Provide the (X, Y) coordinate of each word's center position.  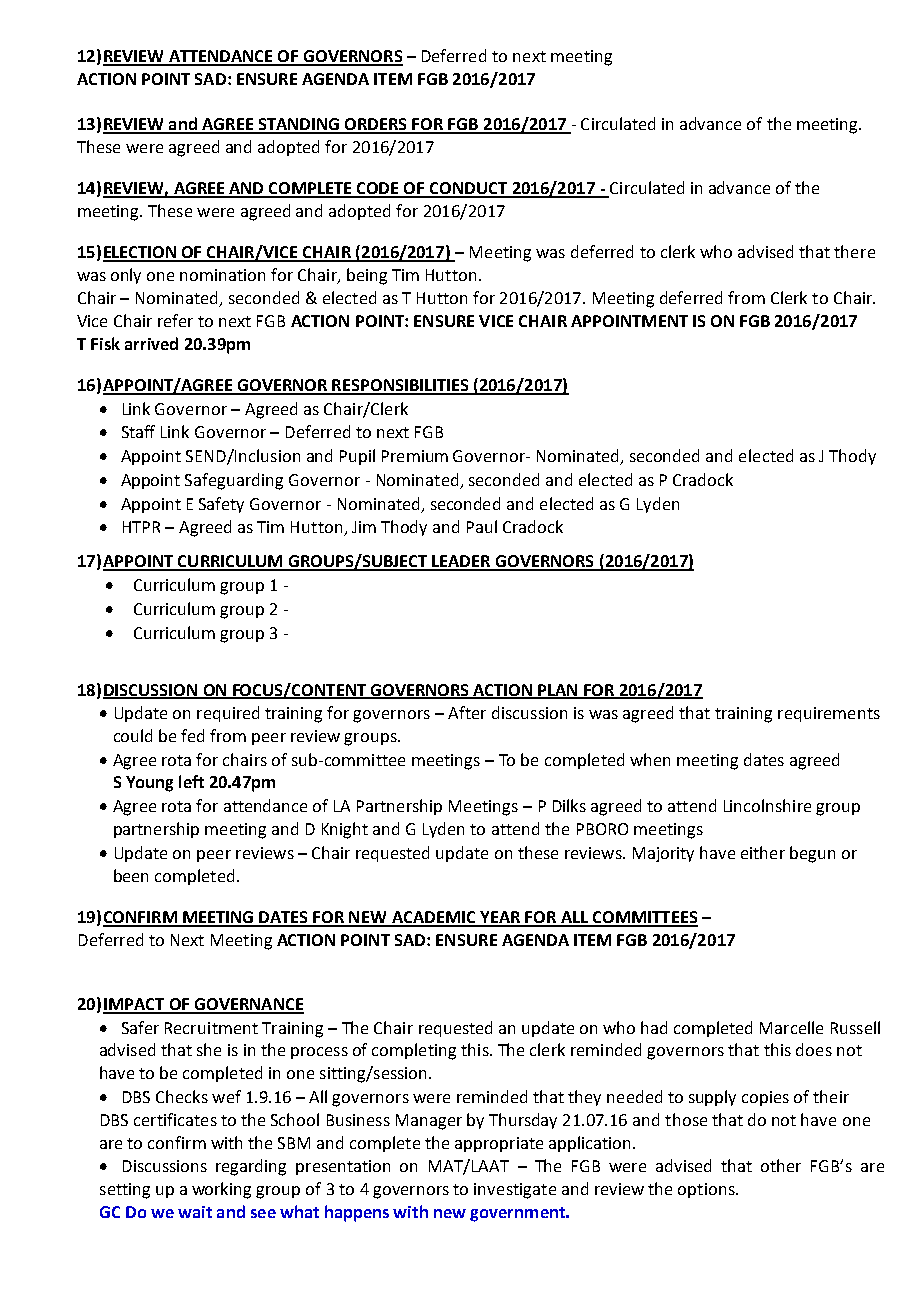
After (467, 712)
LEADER (461, 562)
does (814, 1049)
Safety (221, 505)
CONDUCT (469, 189)
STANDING (299, 125)
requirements (829, 714)
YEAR (500, 918)
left (191, 781)
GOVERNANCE (248, 1005)
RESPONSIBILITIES (400, 386)
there (854, 251)
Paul (482, 526)
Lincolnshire (767, 805)
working (221, 1190)
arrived (151, 343)
